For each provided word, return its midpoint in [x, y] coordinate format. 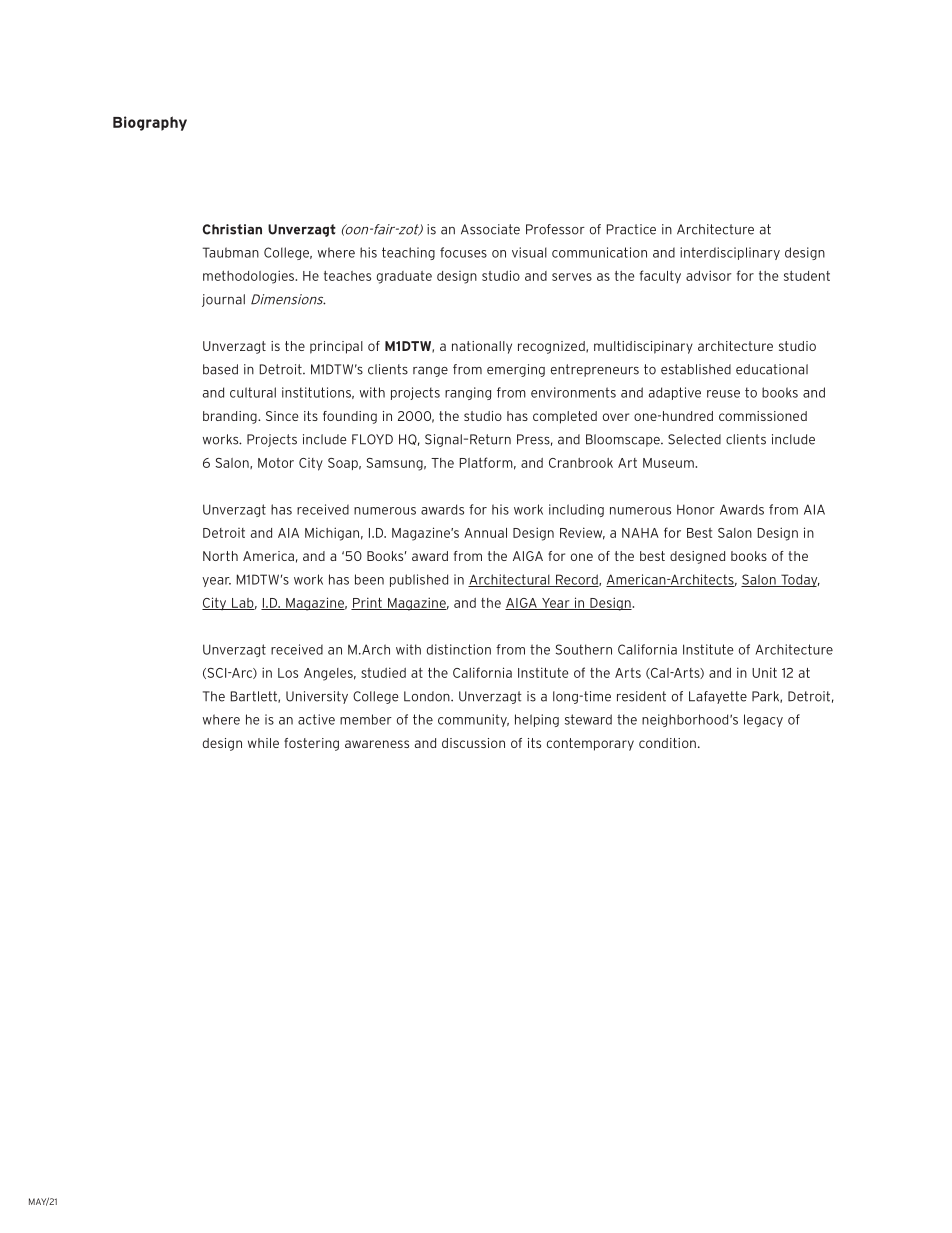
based [220, 369]
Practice [631, 229]
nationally [482, 347]
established [696, 369]
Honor [696, 509]
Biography [150, 123]
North [220, 556]
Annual [485, 533]
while [263, 743]
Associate [490, 229]
